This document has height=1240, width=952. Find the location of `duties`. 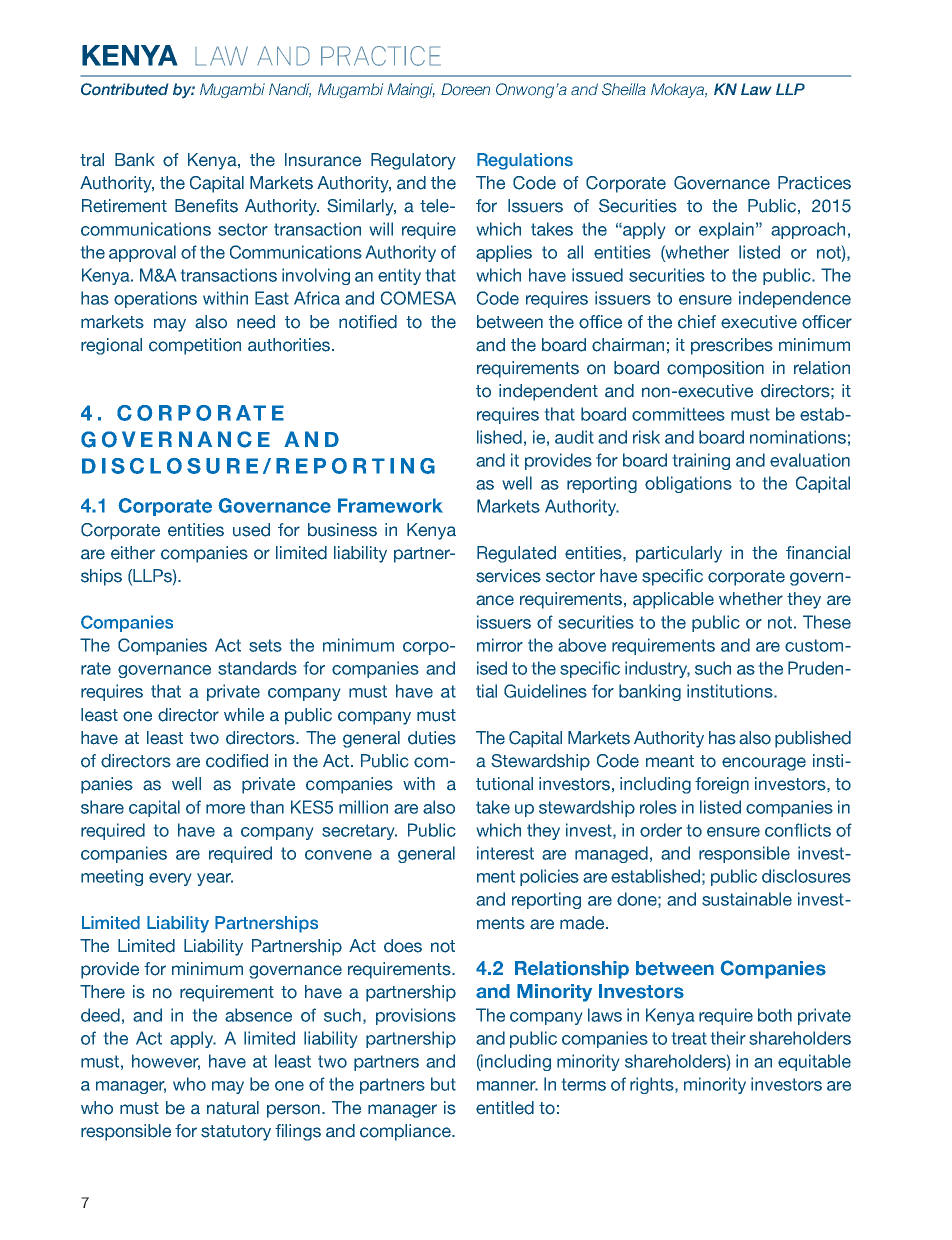

duties is located at coordinates (432, 738).
